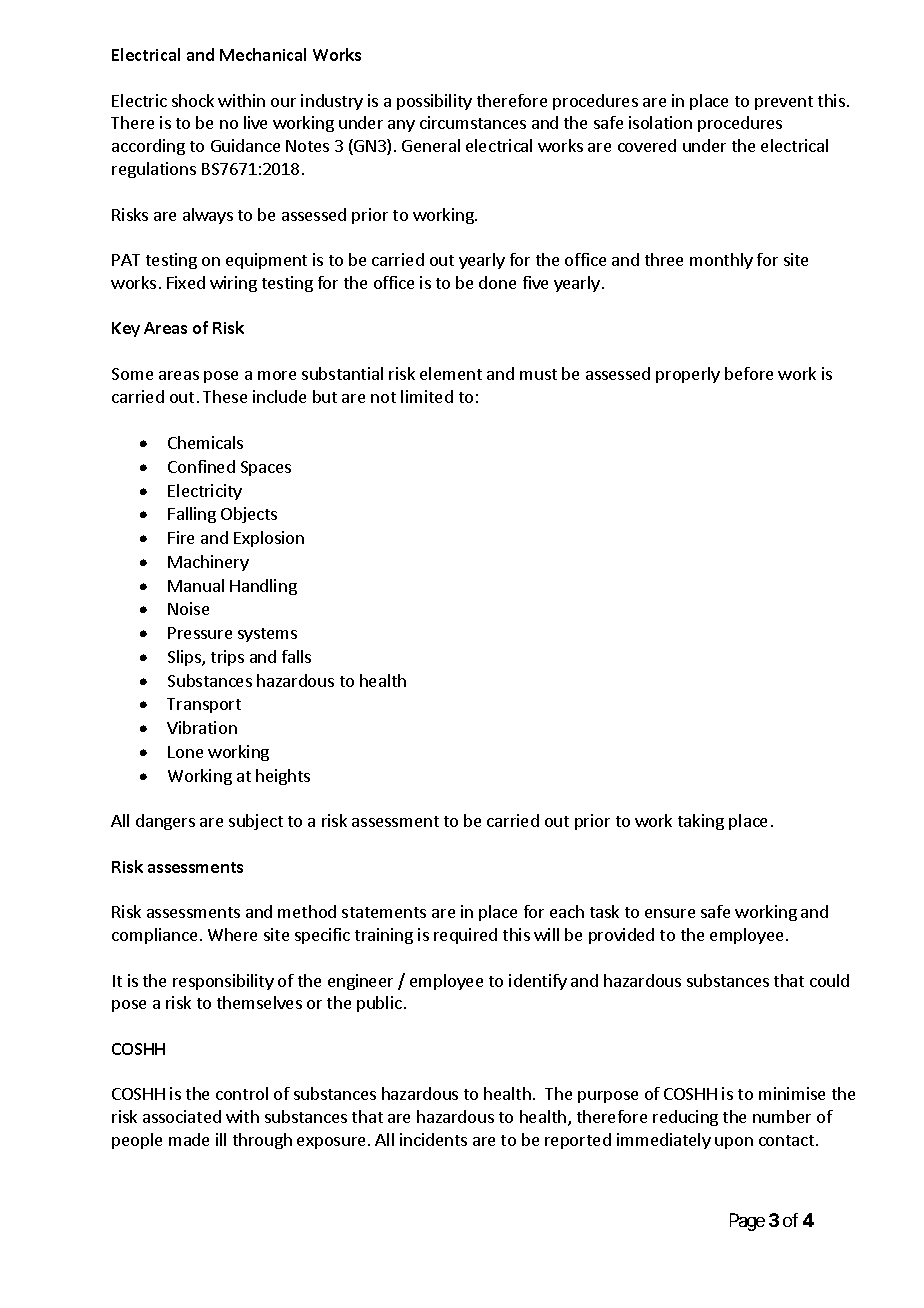 Image resolution: width=924 pixels, height=1308 pixels. I want to click on incidents, so click(433, 1139).
